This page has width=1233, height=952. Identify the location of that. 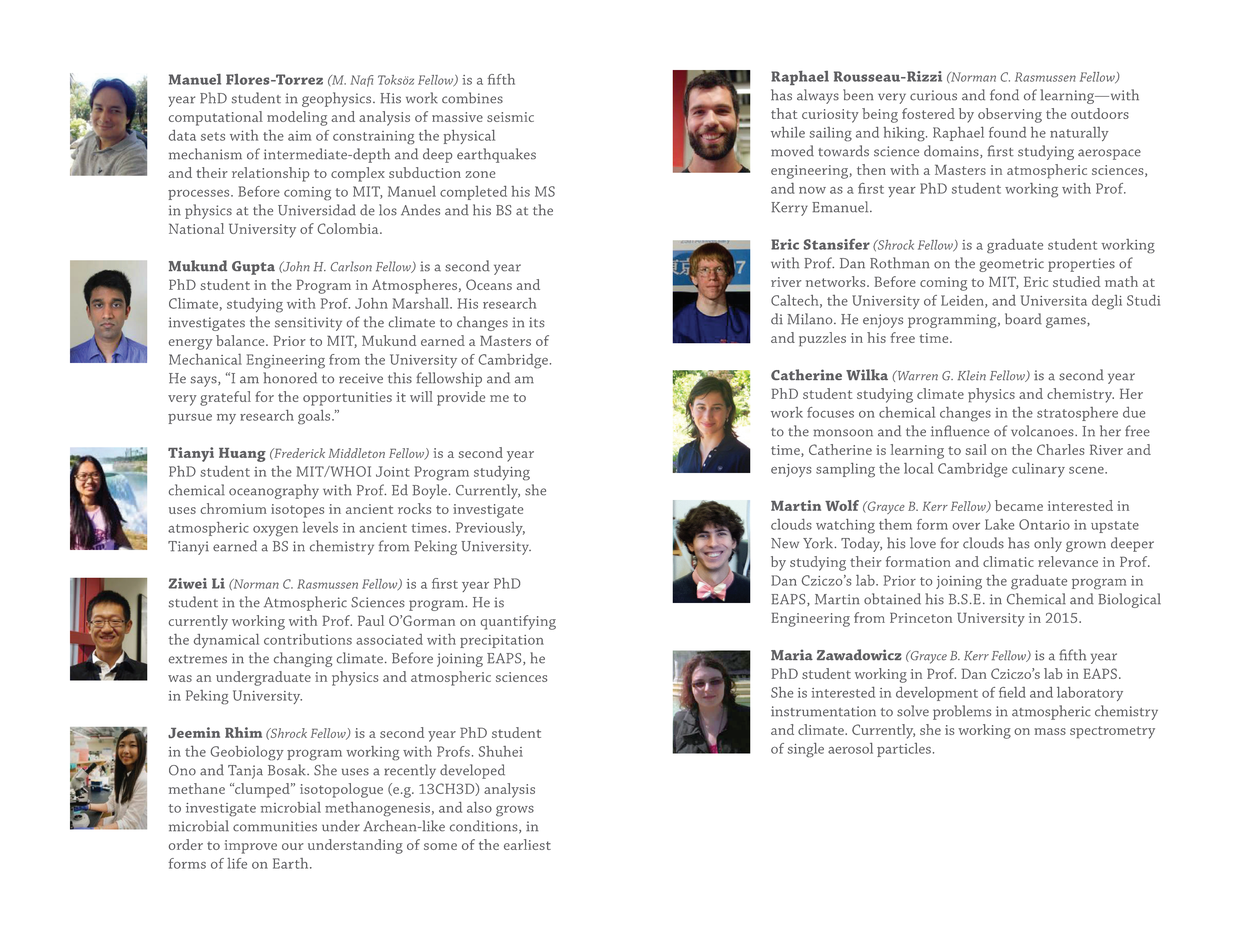
(784, 113).
